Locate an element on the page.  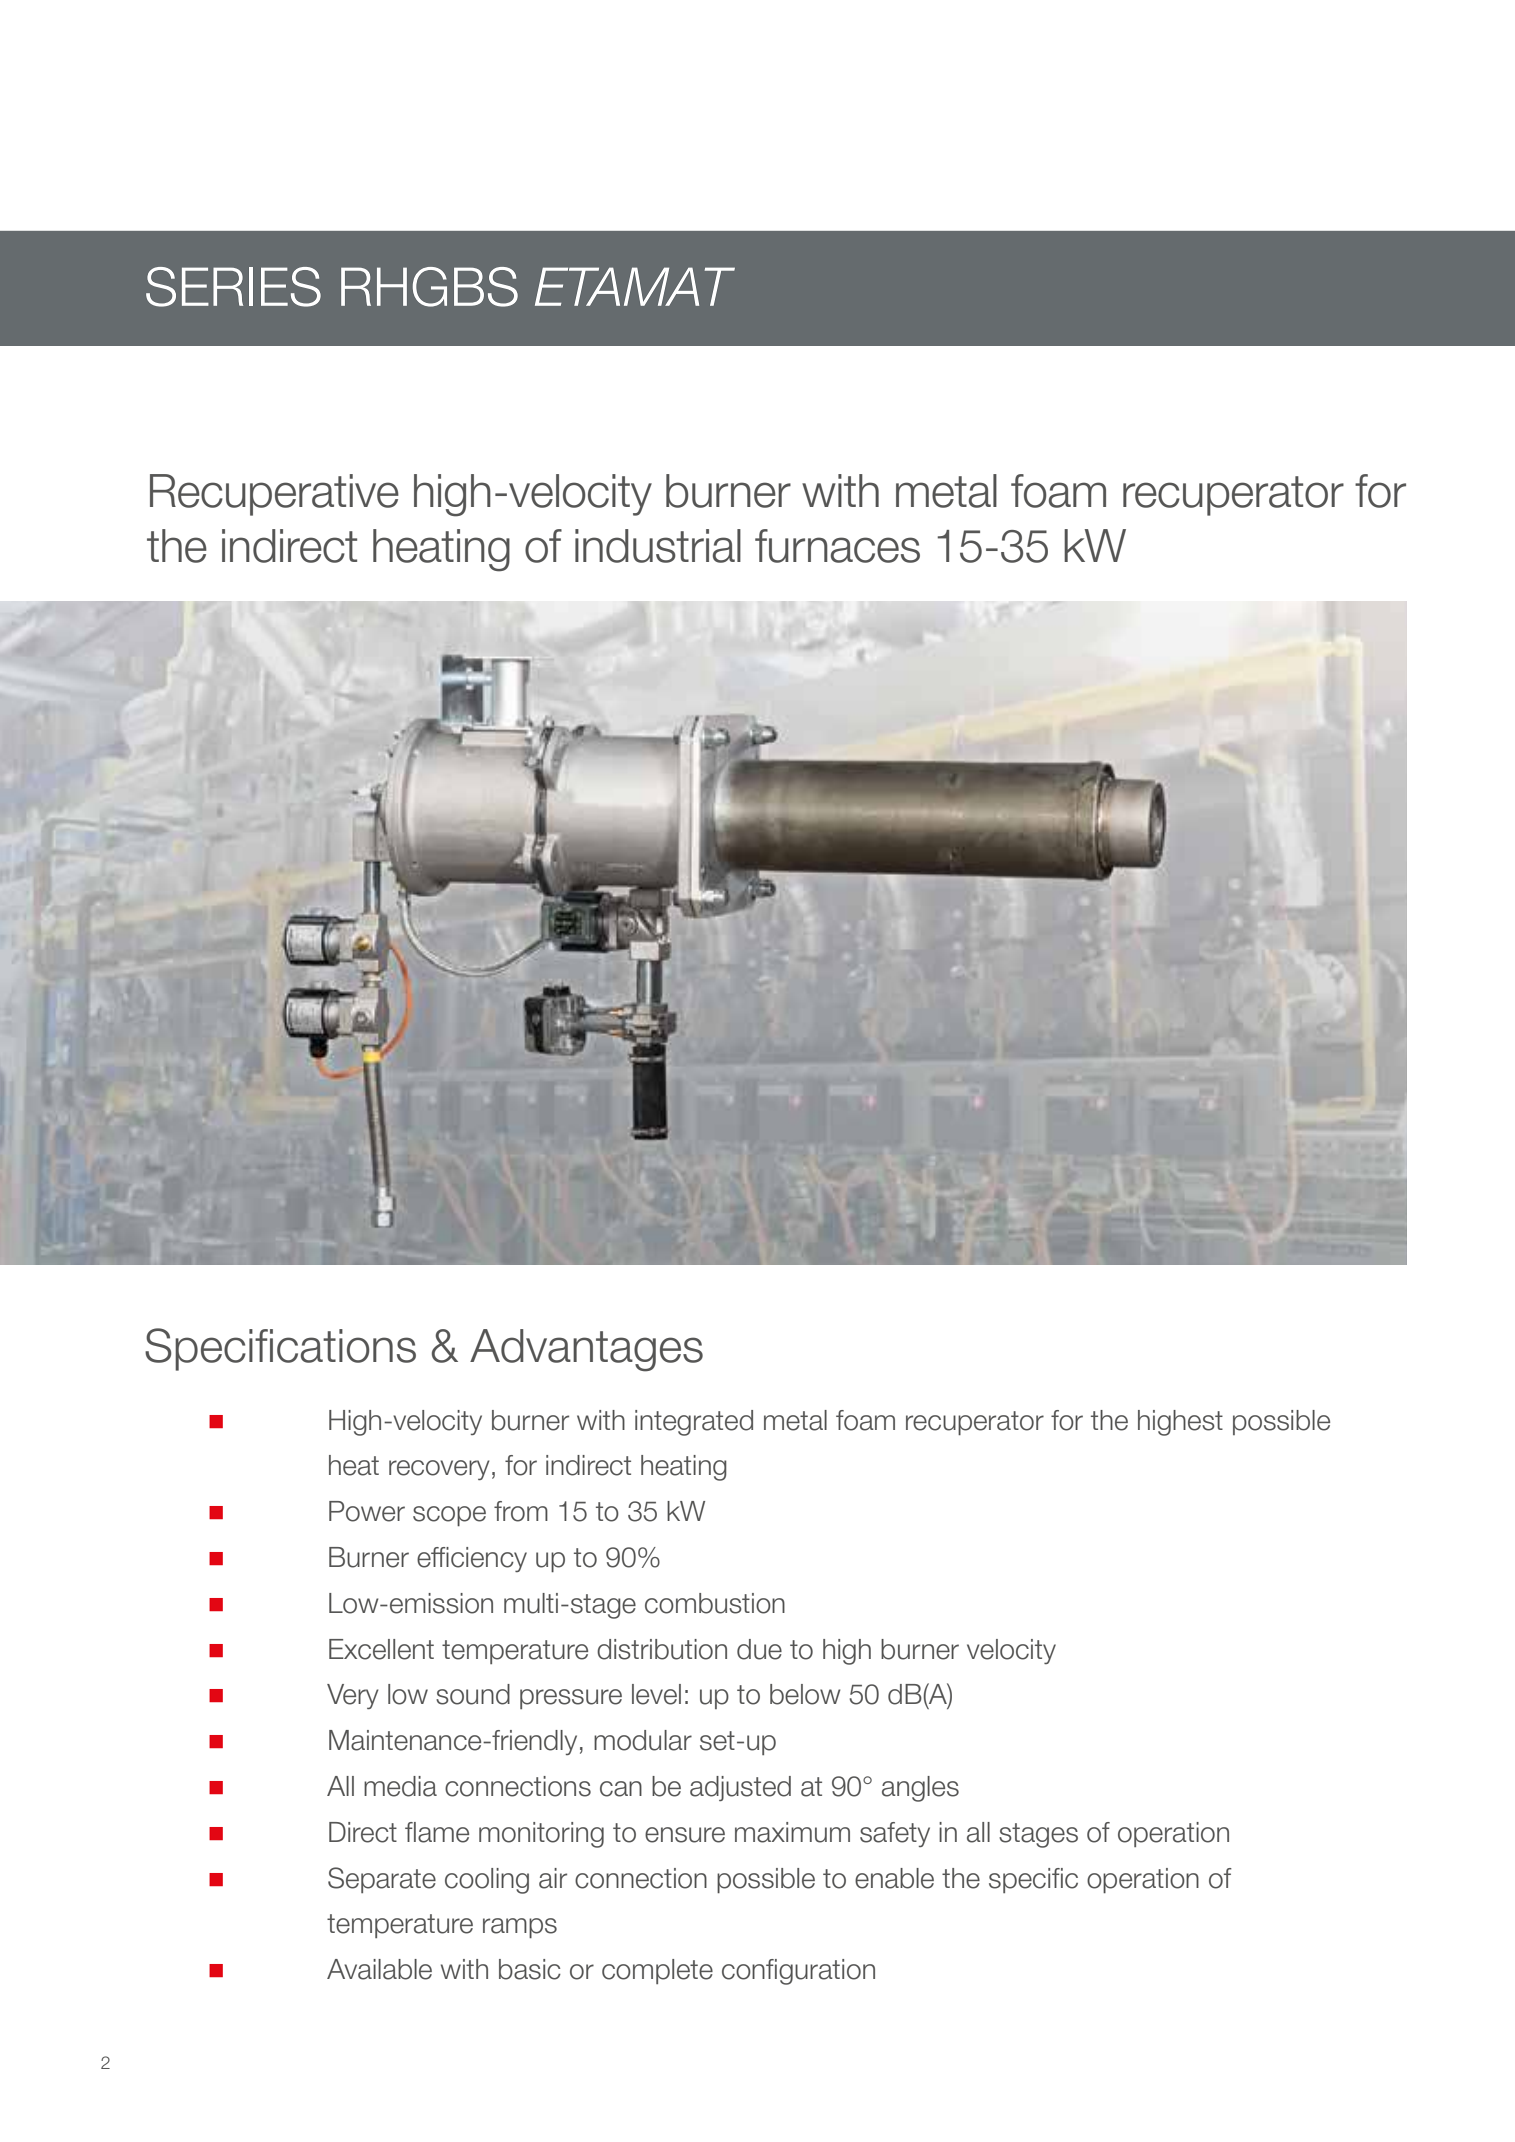
Power is located at coordinates (367, 1511).
